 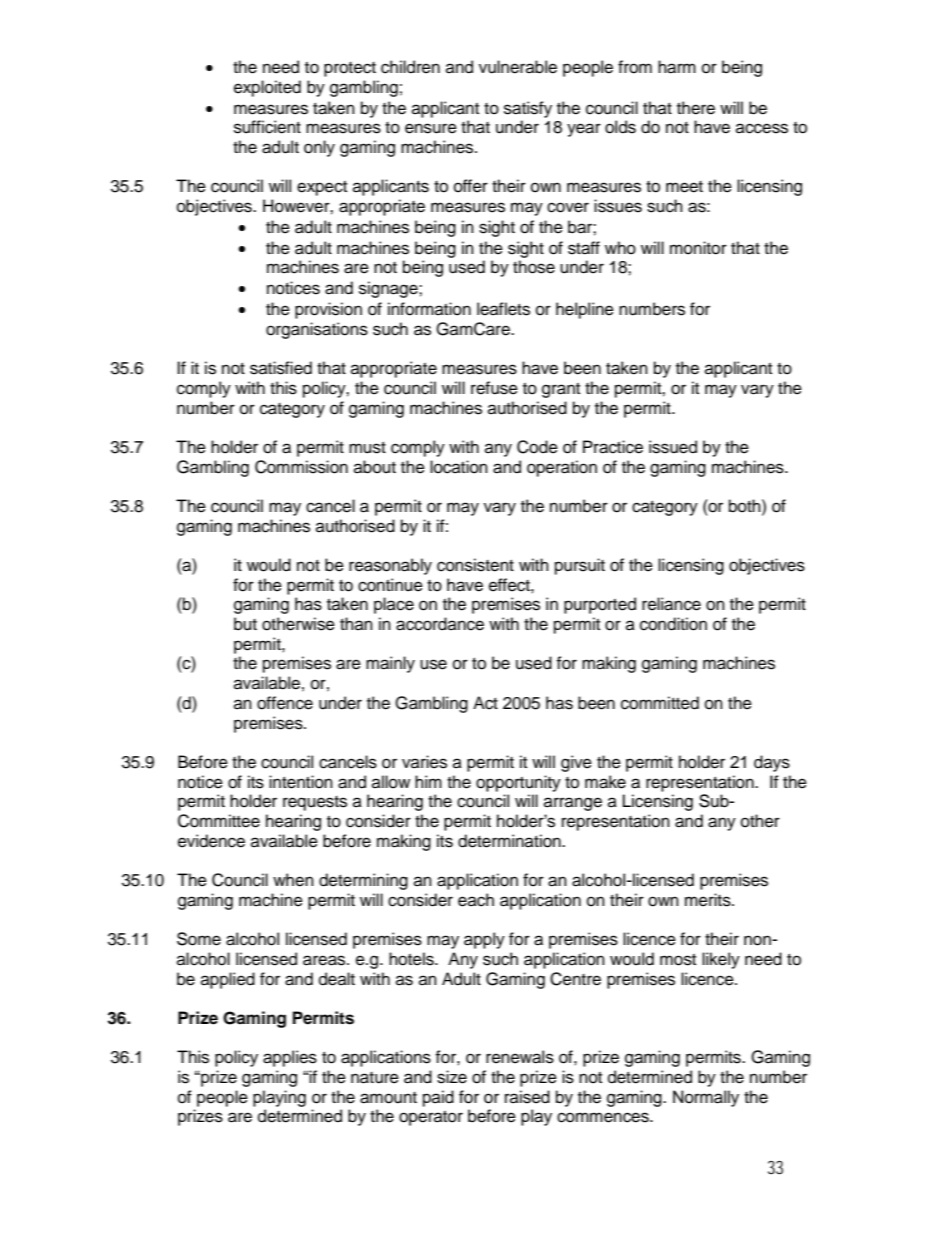 What do you see at coordinates (494, 388) in the screenshot?
I see `refuse` at bounding box center [494, 388].
